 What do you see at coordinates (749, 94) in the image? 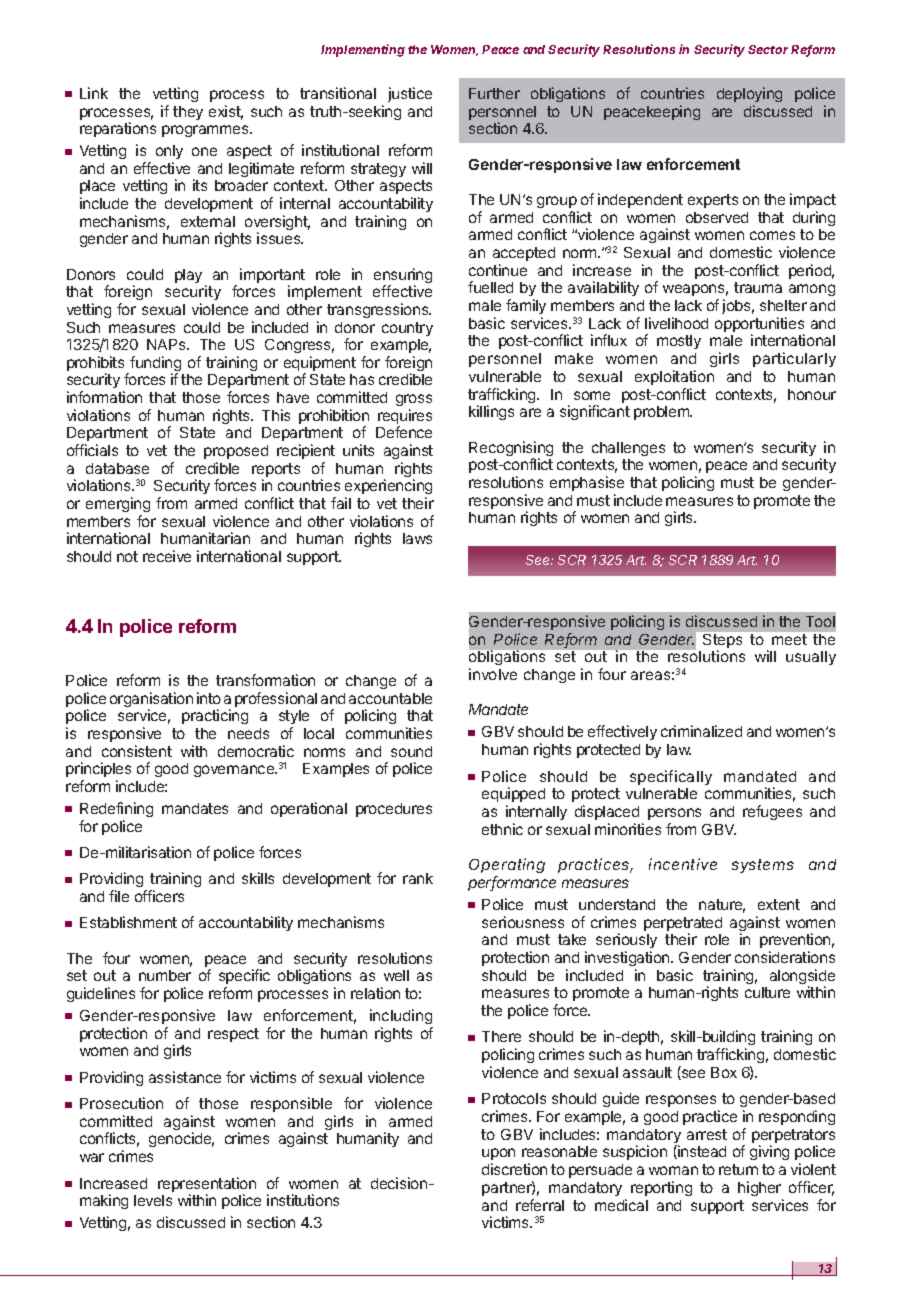
I see `deploying` at bounding box center [749, 94].
